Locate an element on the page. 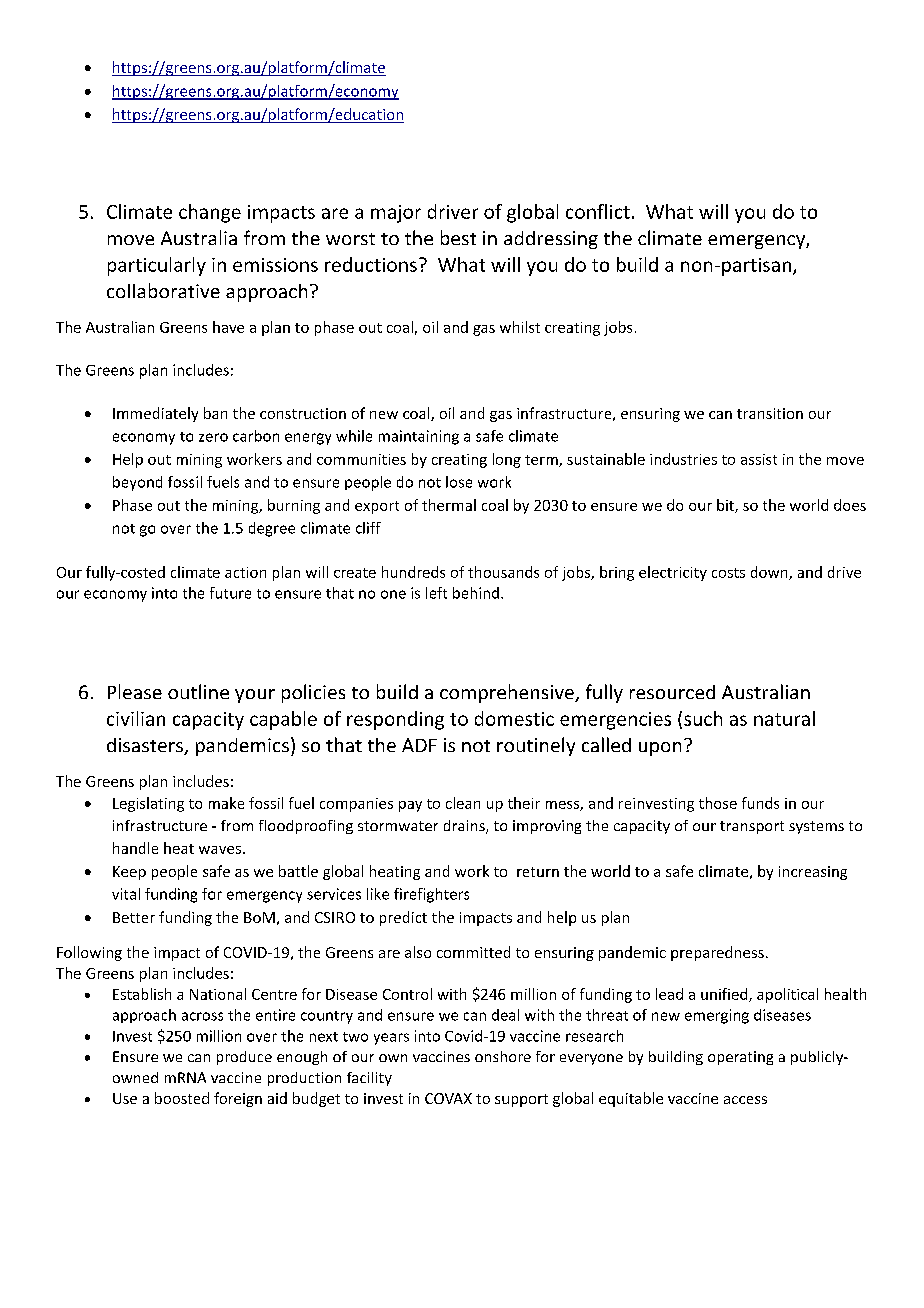  onshore is located at coordinates (503, 1056).
